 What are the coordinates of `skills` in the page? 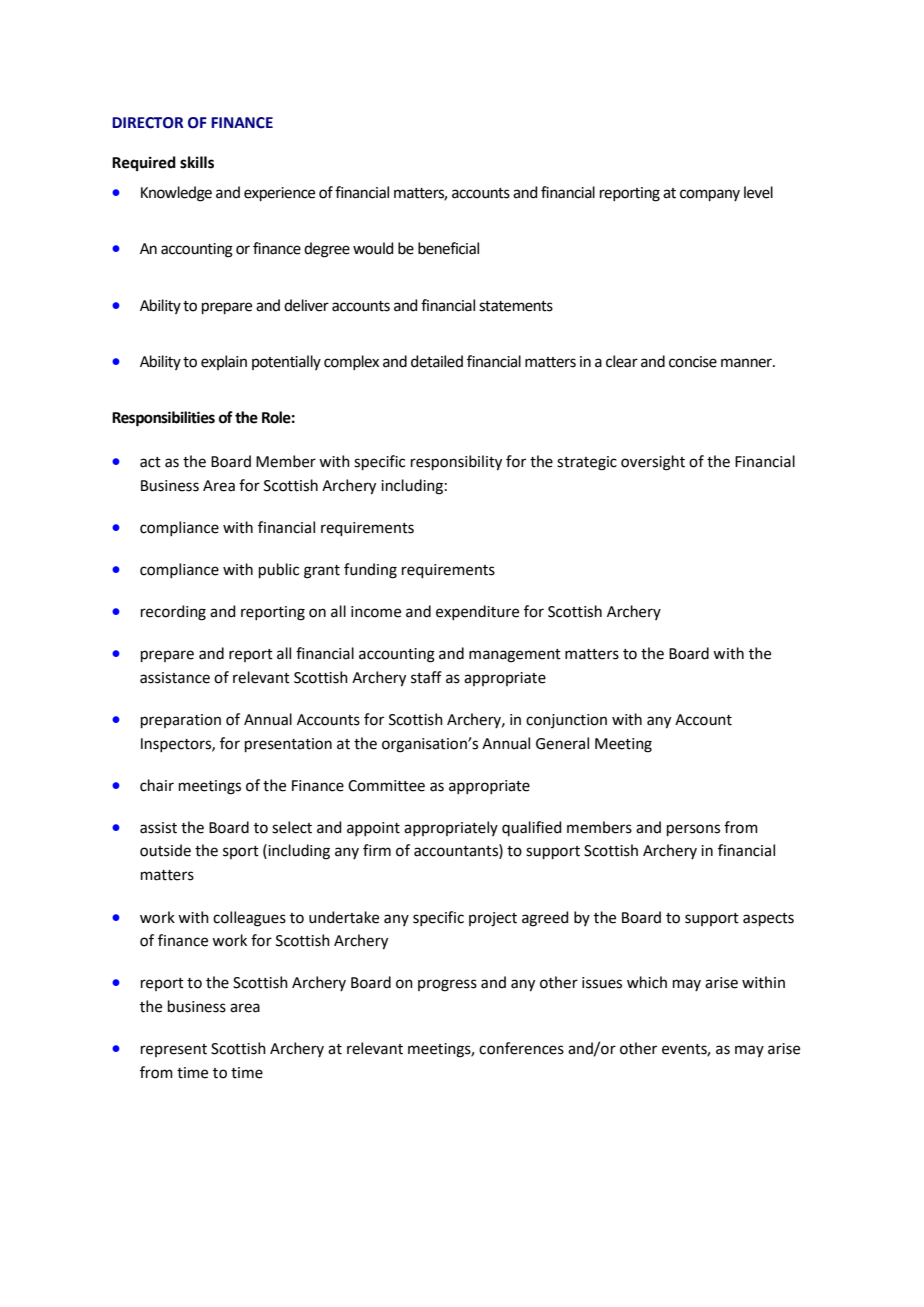 It's located at (197, 162).
